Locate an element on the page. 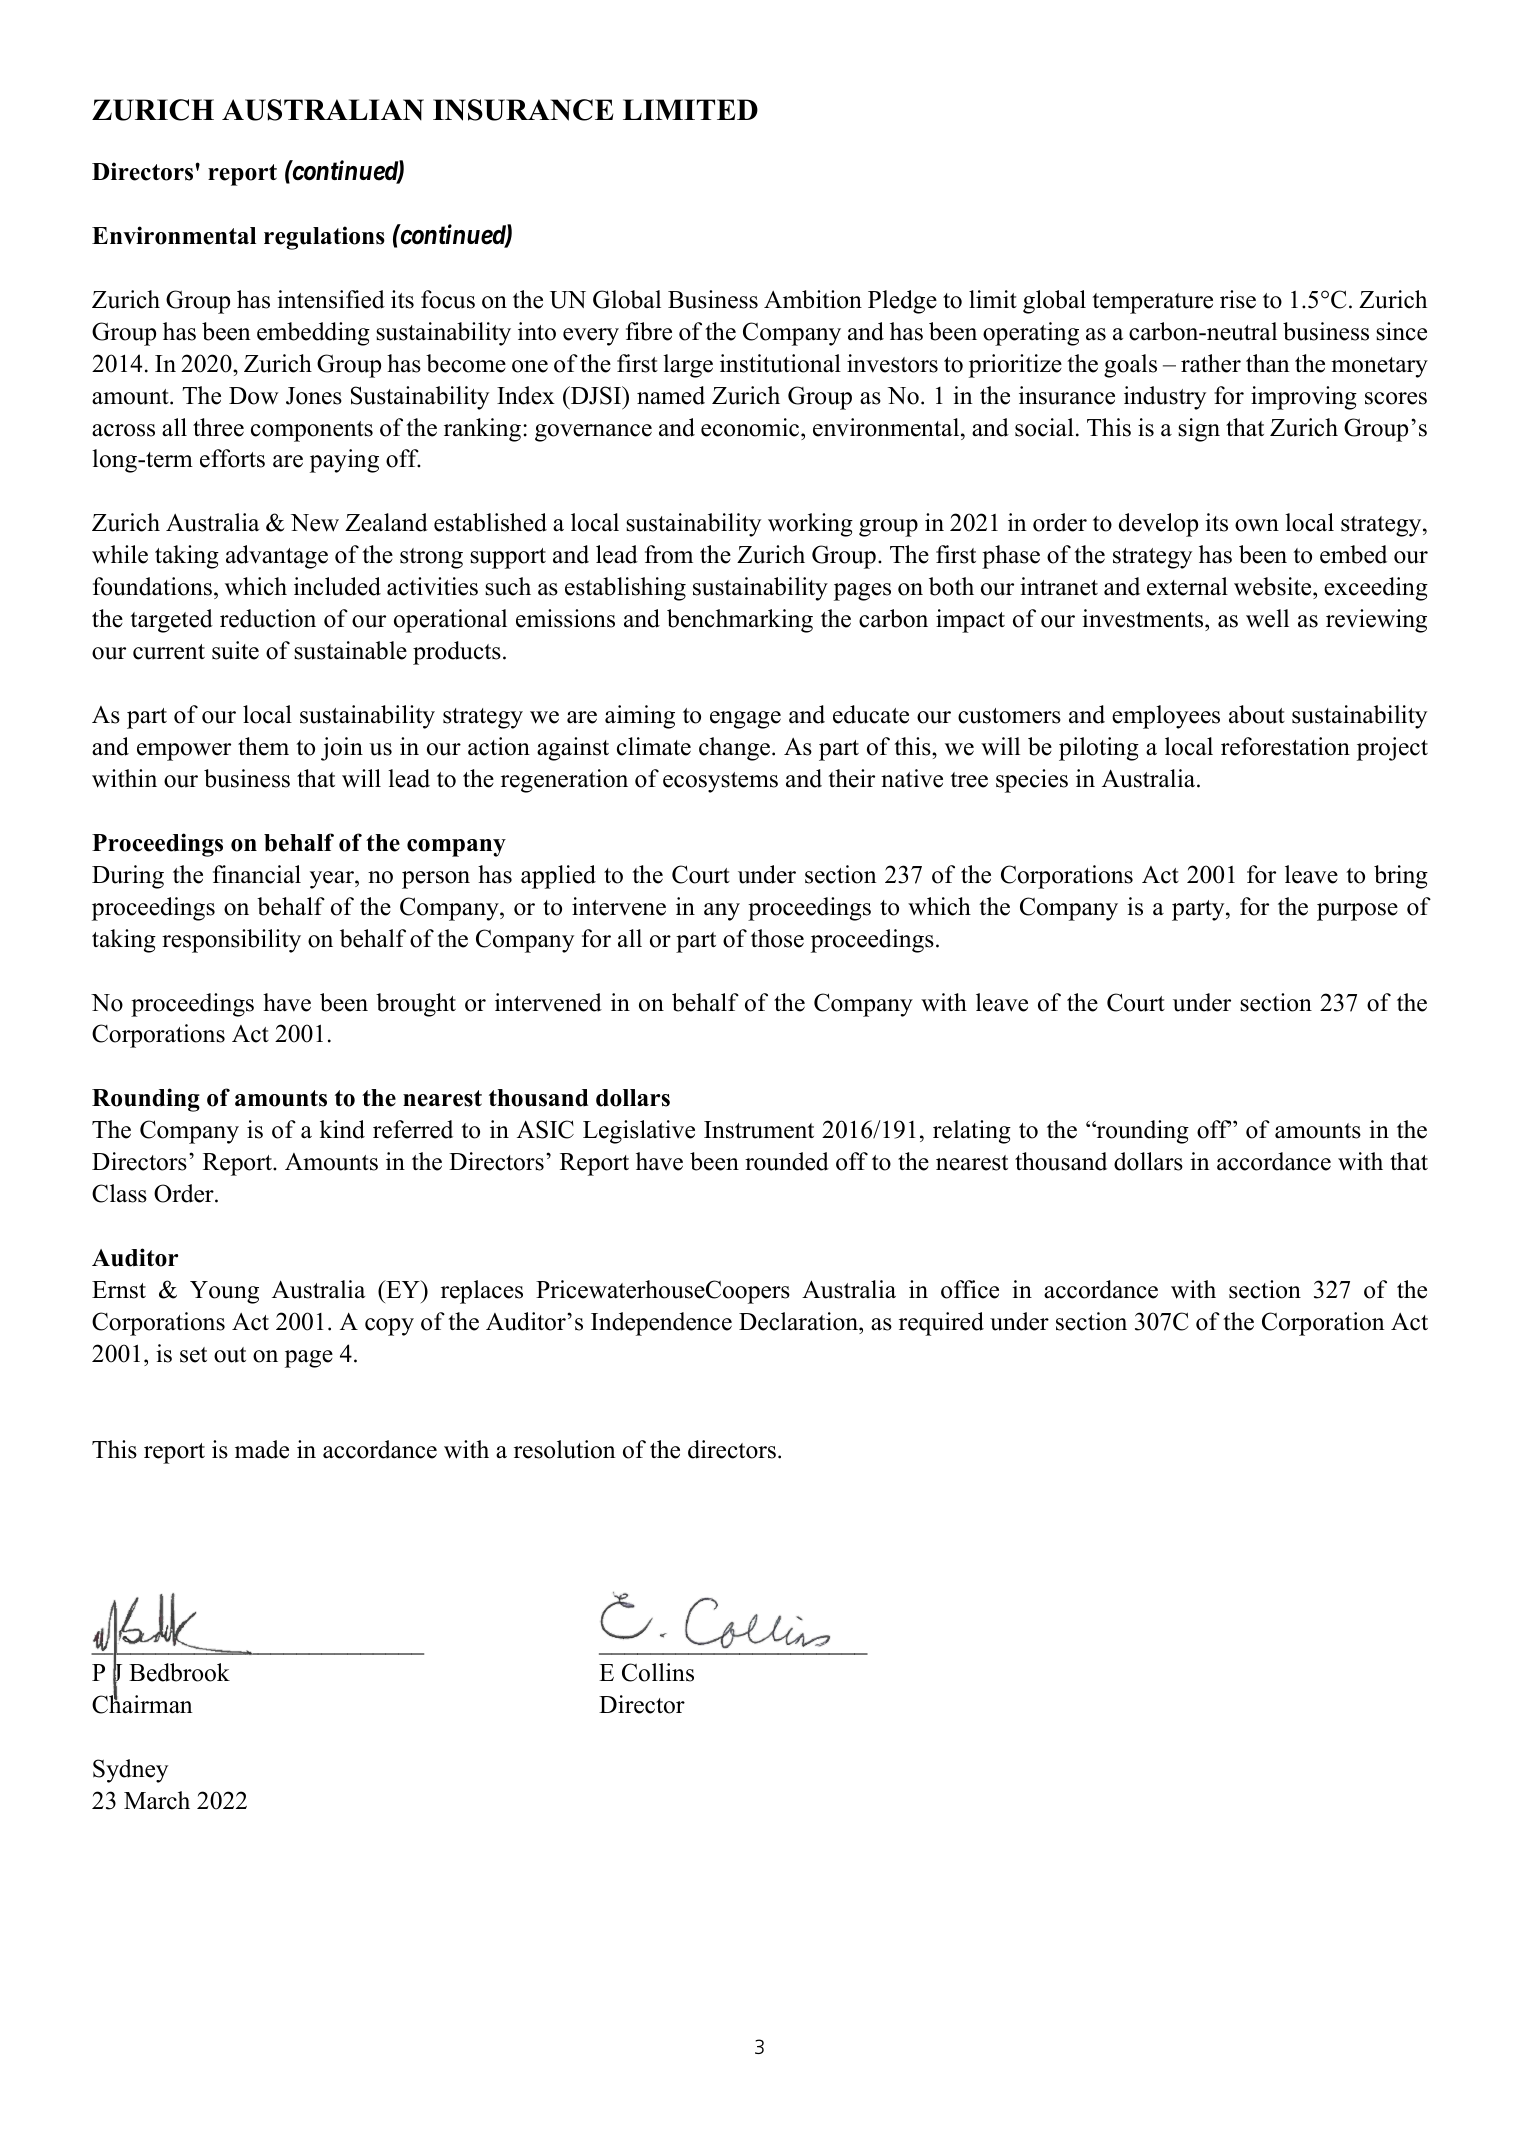  intensified is located at coordinates (331, 299).
